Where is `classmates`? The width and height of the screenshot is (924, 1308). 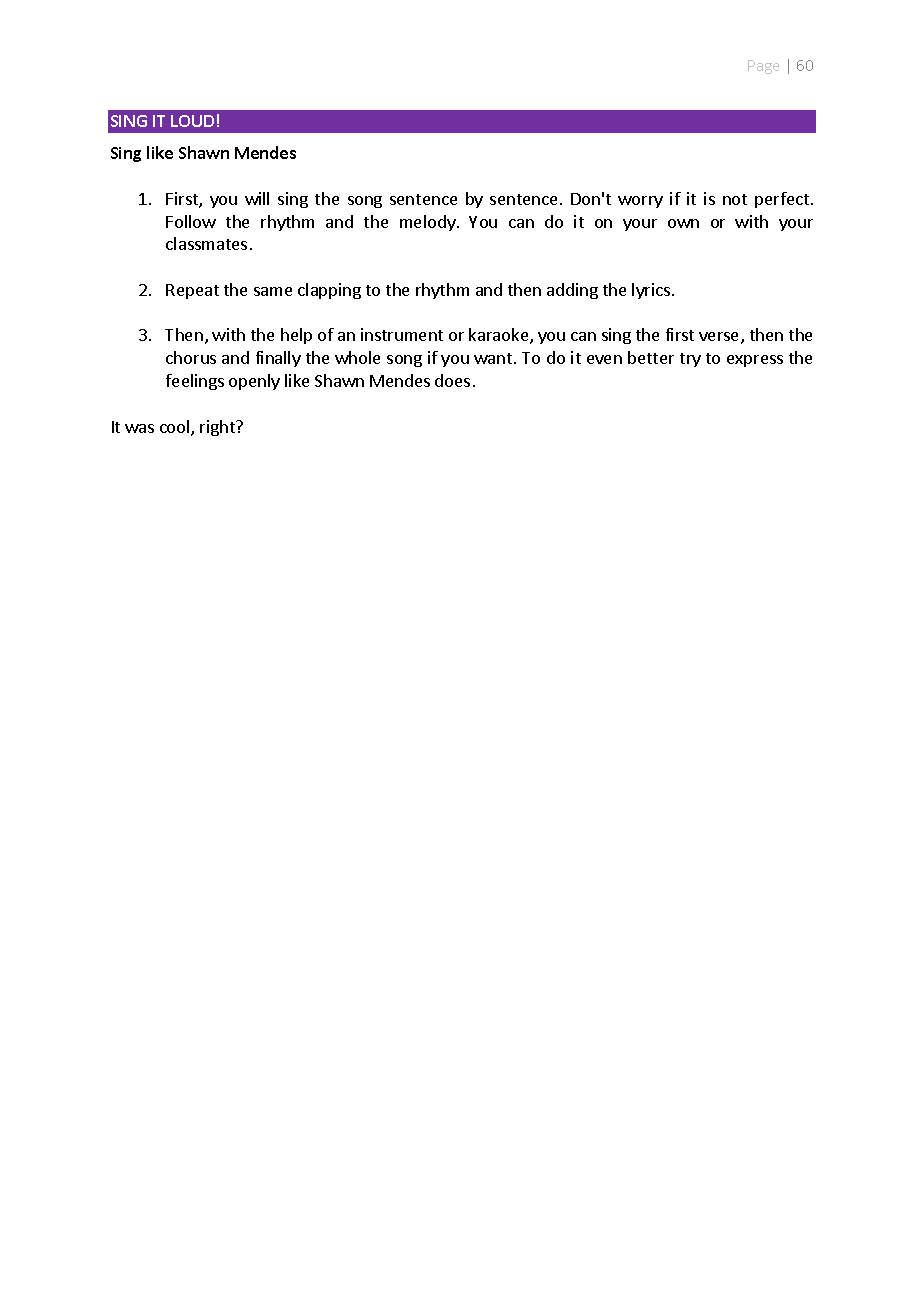 classmates is located at coordinates (206, 243).
